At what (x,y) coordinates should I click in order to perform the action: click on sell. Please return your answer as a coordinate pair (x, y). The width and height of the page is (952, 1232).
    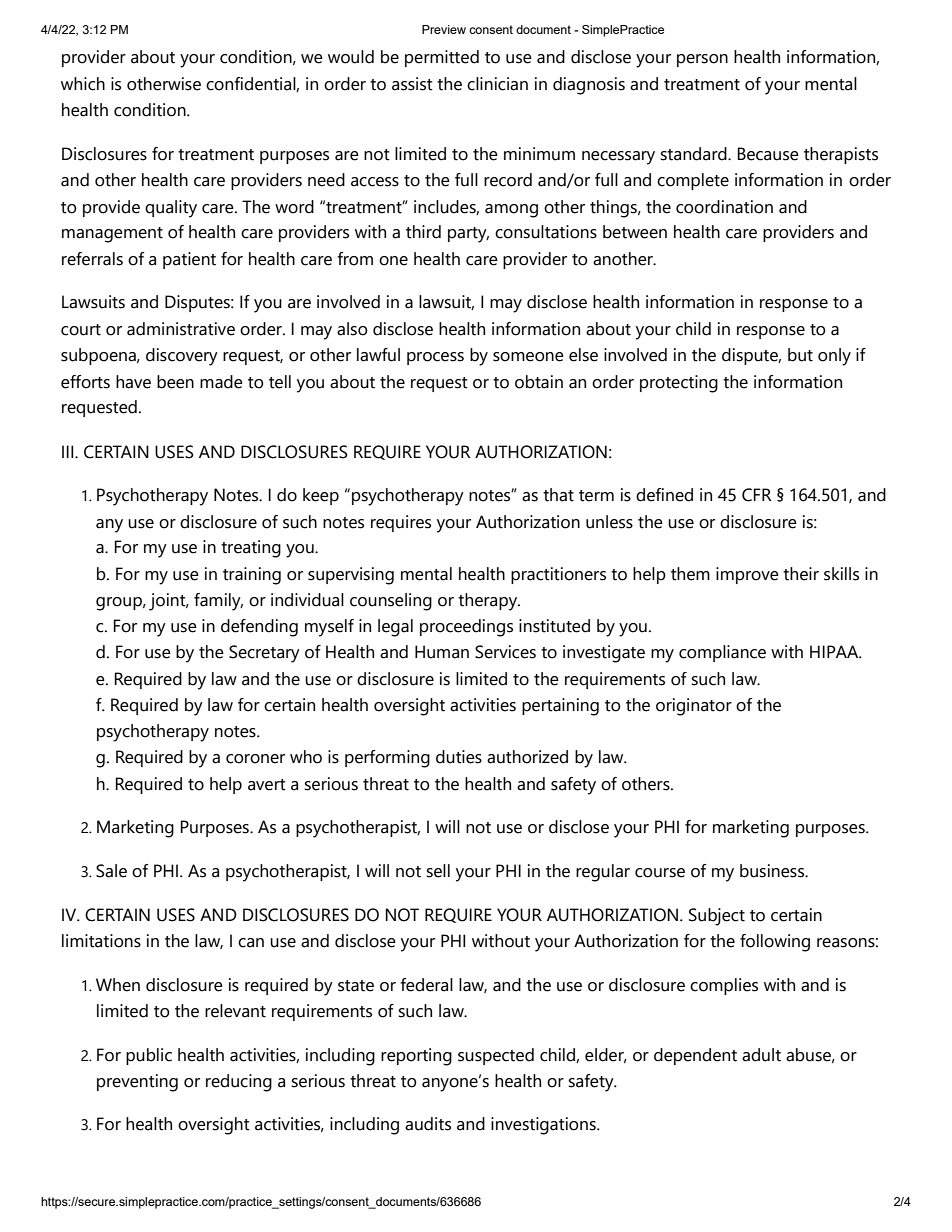
    Looking at the image, I should click on (438, 871).
